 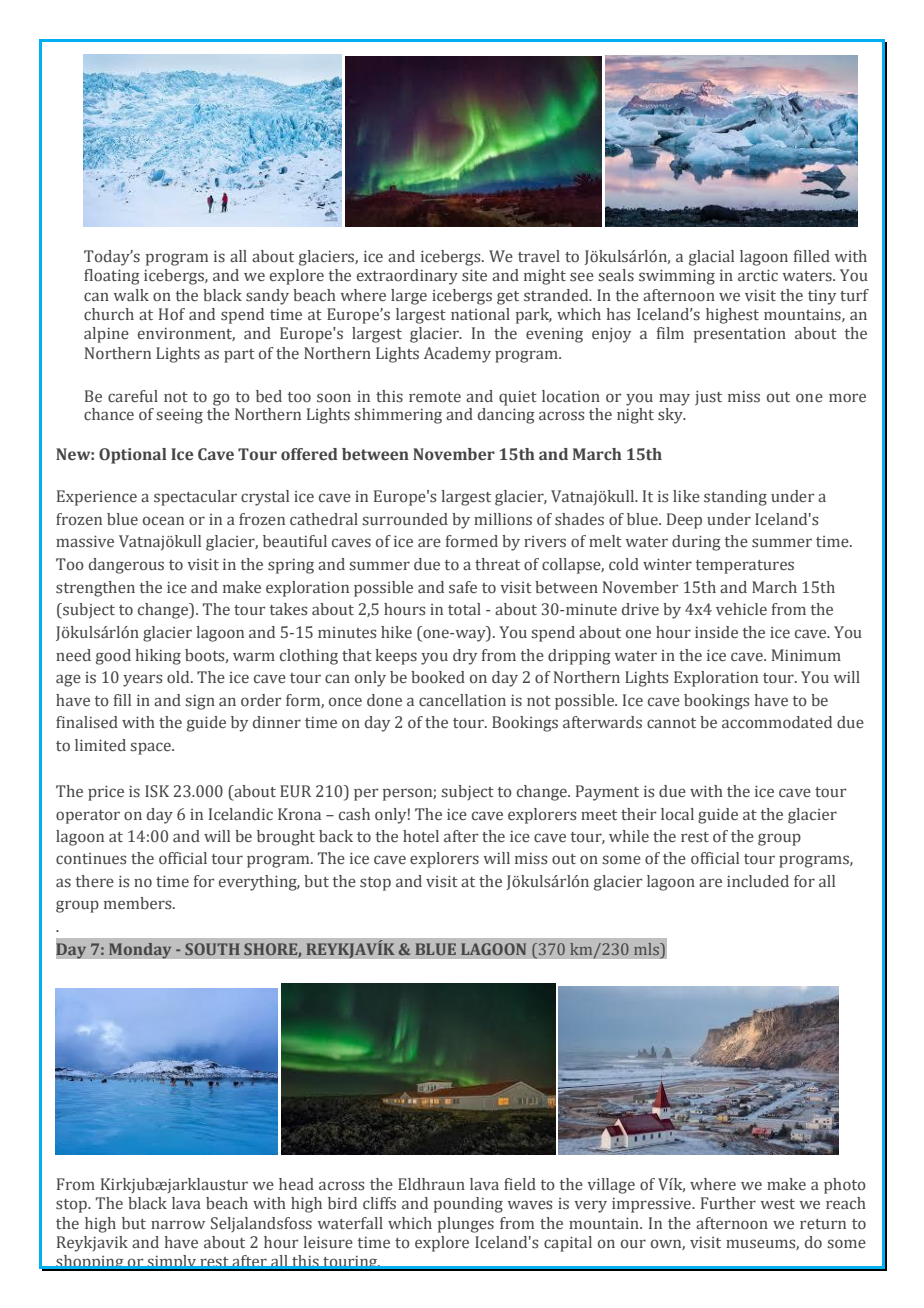 What do you see at coordinates (503, 519) in the screenshot?
I see `millions` at bounding box center [503, 519].
